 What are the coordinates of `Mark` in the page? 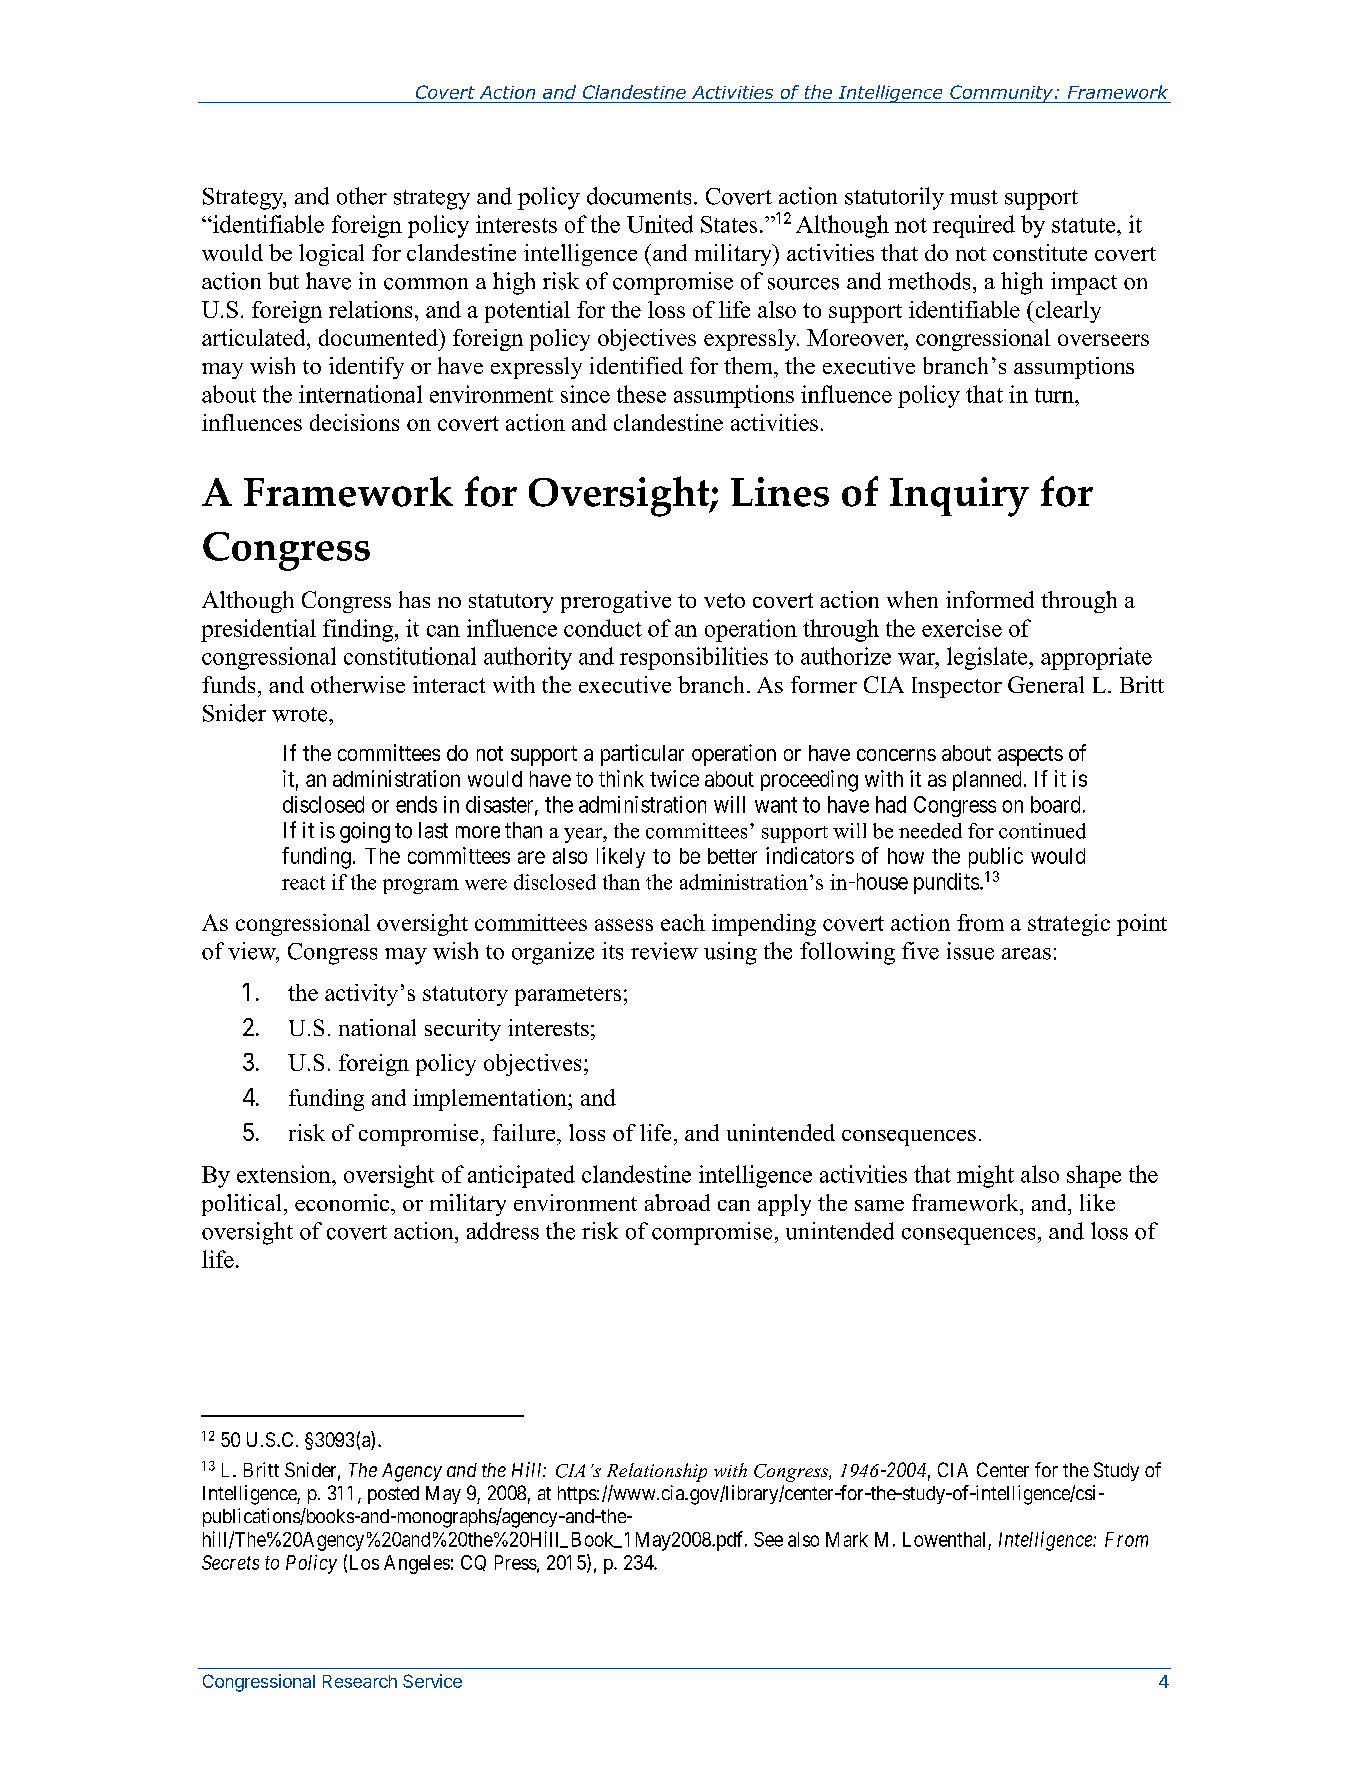 It's located at (847, 1539).
